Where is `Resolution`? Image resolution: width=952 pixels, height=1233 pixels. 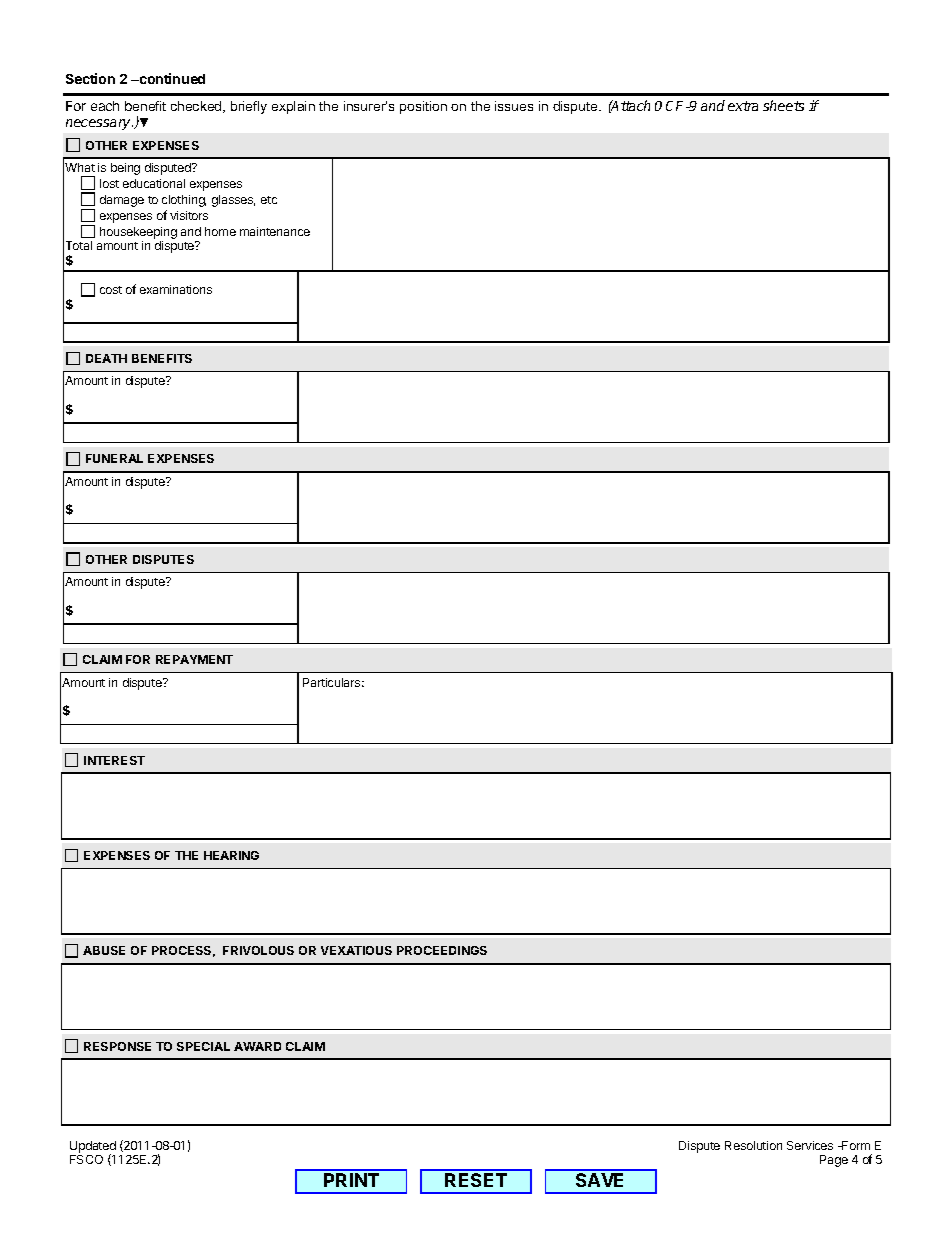 Resolution is located at coordinates (753, 1145).
